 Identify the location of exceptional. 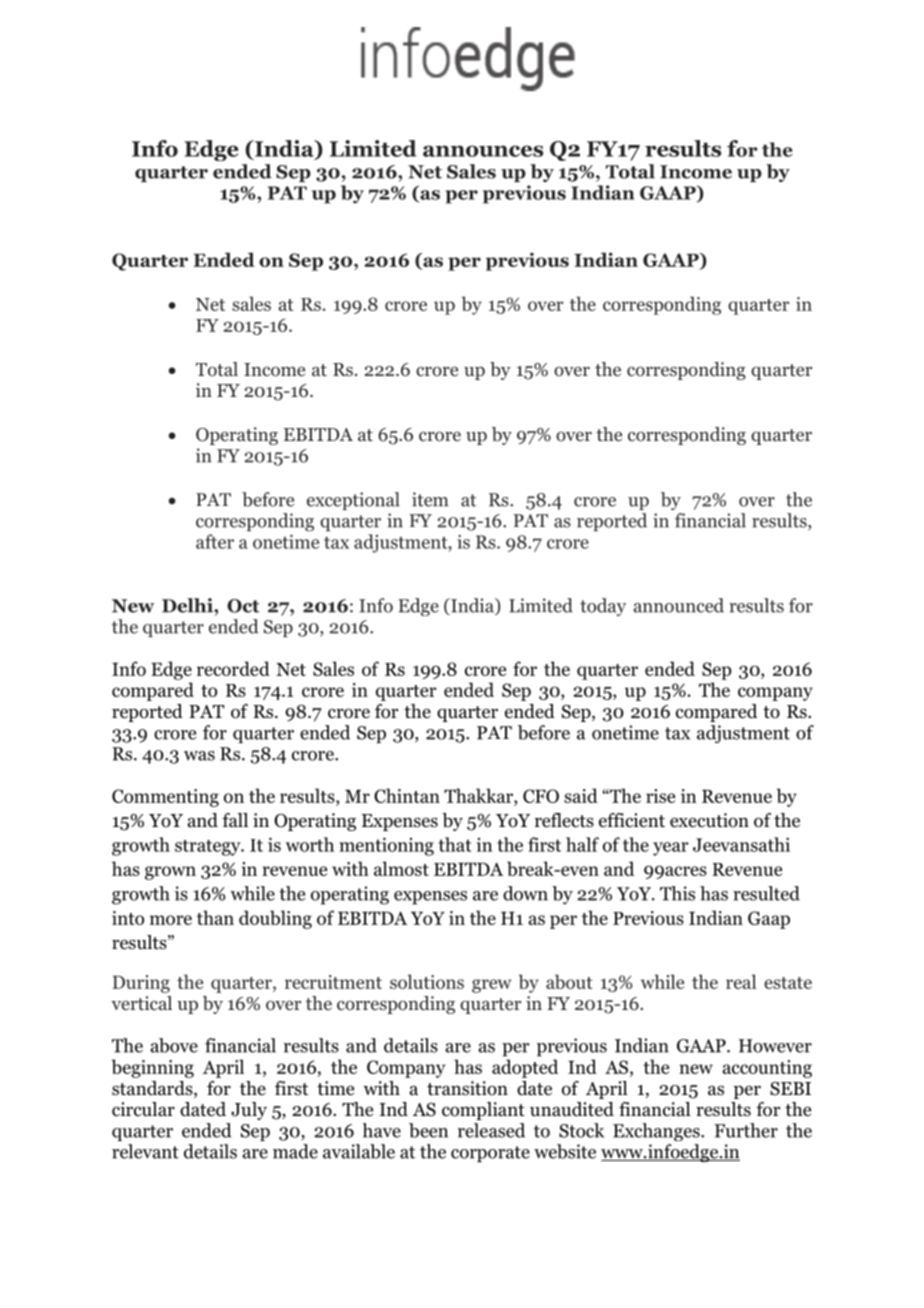
(353, 501).
